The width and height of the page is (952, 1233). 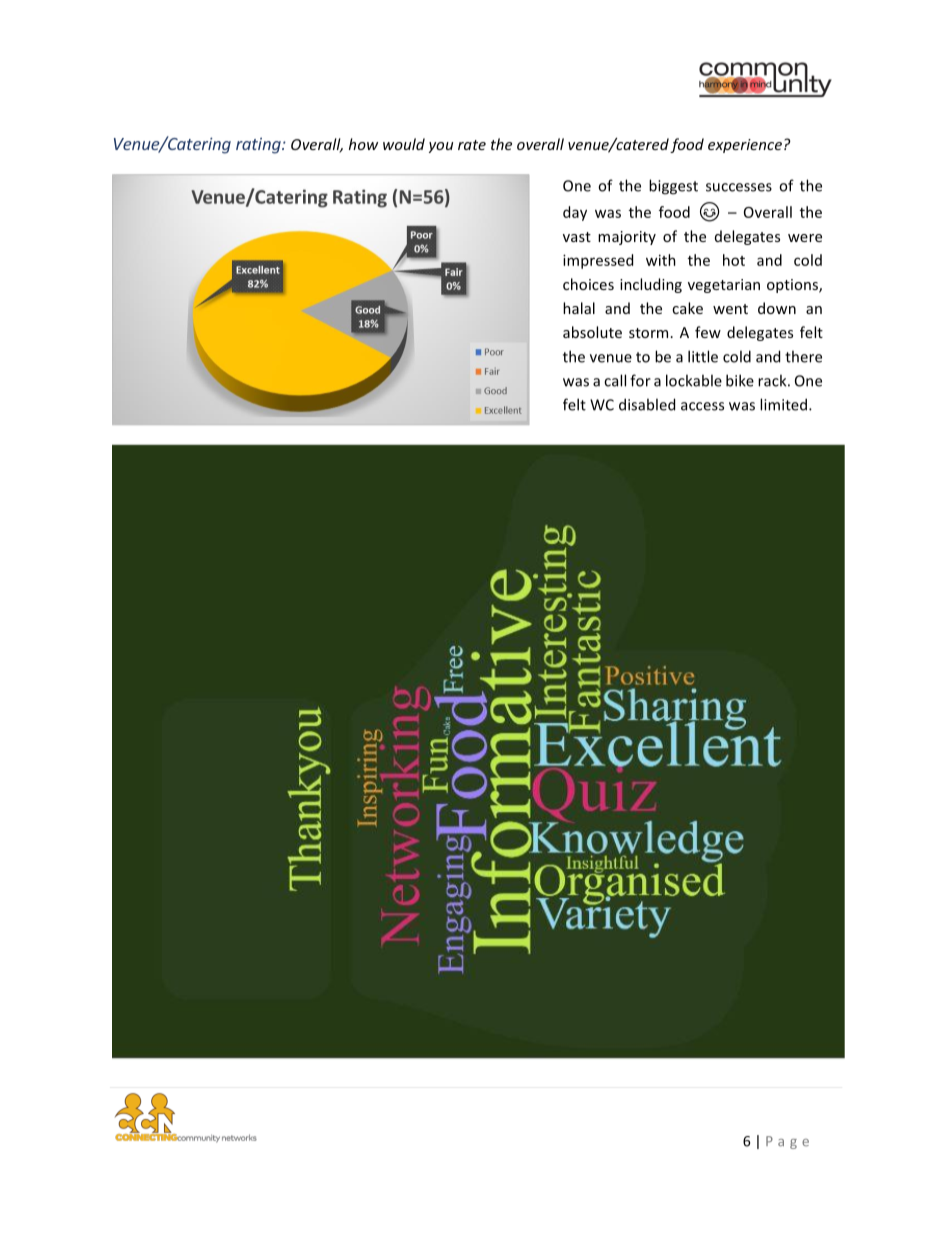 What do you see at coordinates (648, 333) in the page?
I see `storm` at bounding box center [648, 333].
